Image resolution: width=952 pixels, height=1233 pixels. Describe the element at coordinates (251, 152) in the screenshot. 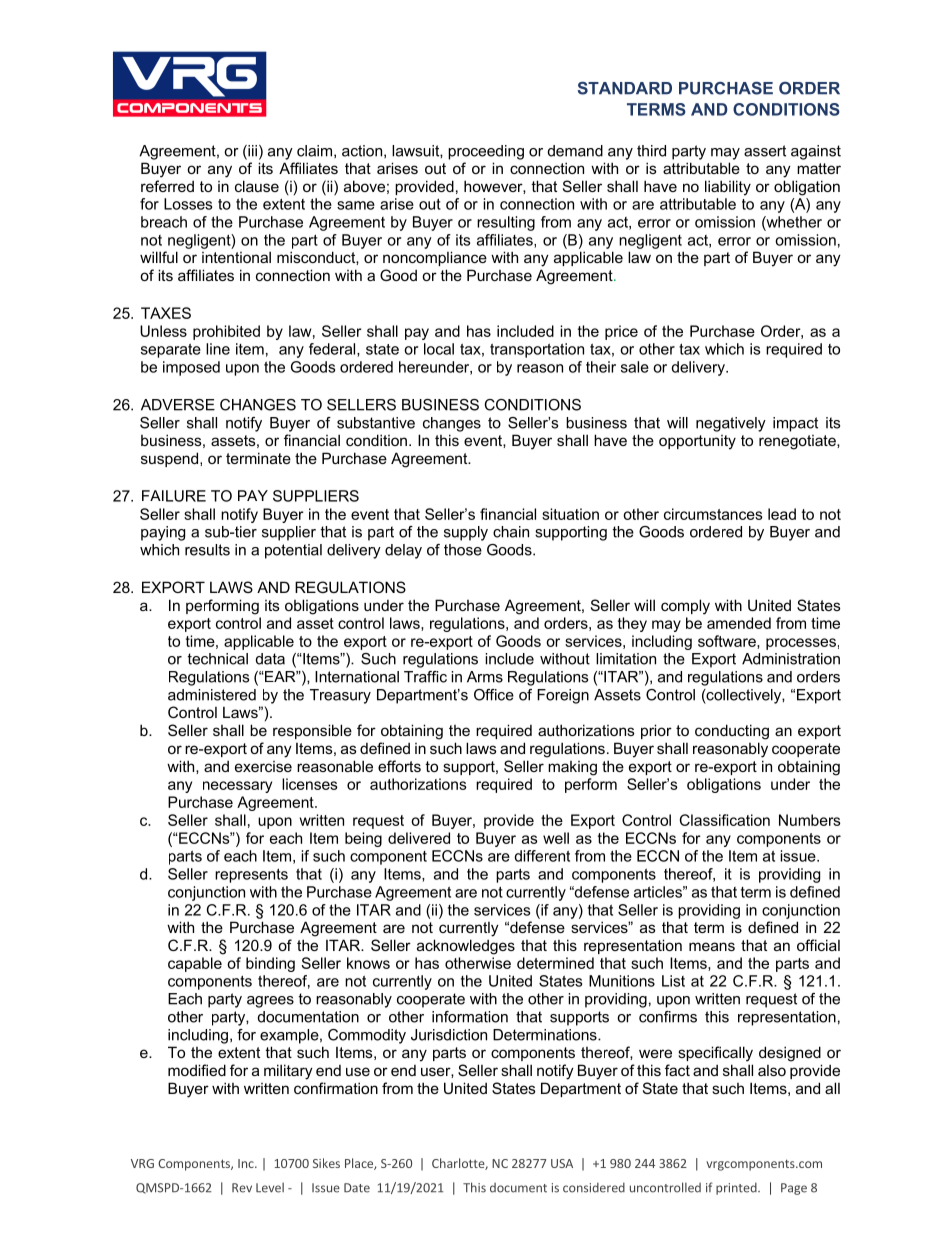

I see `iii` at that location.
